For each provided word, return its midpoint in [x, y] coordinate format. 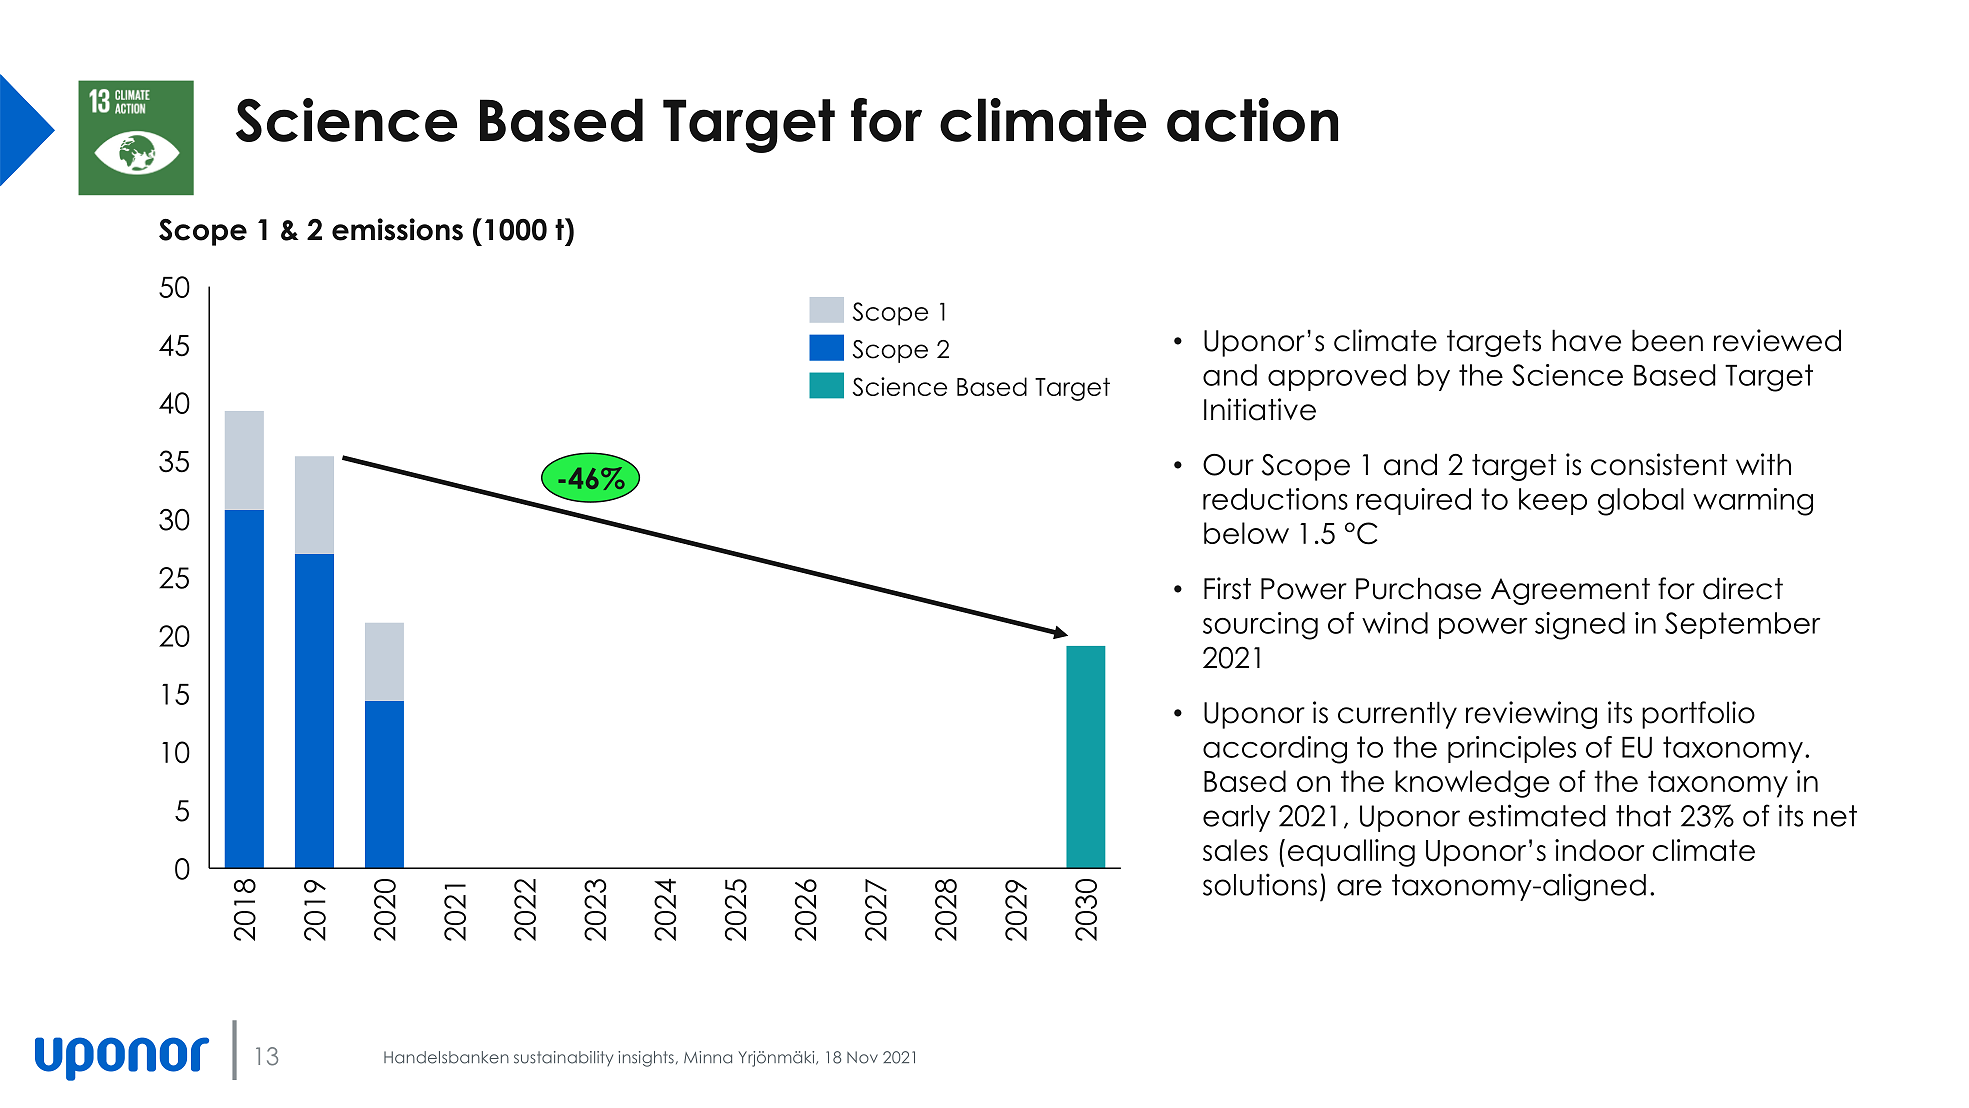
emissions [397, 229]
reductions [1275, 499]
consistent [1659, 464]
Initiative [1260, 409]
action [1252, 120]
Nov [862, 1057]
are [1359, 887]
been [1667, 340]
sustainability [563, 1058]
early [1236, 818]
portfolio [1698, 715]
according [1275, 750]
